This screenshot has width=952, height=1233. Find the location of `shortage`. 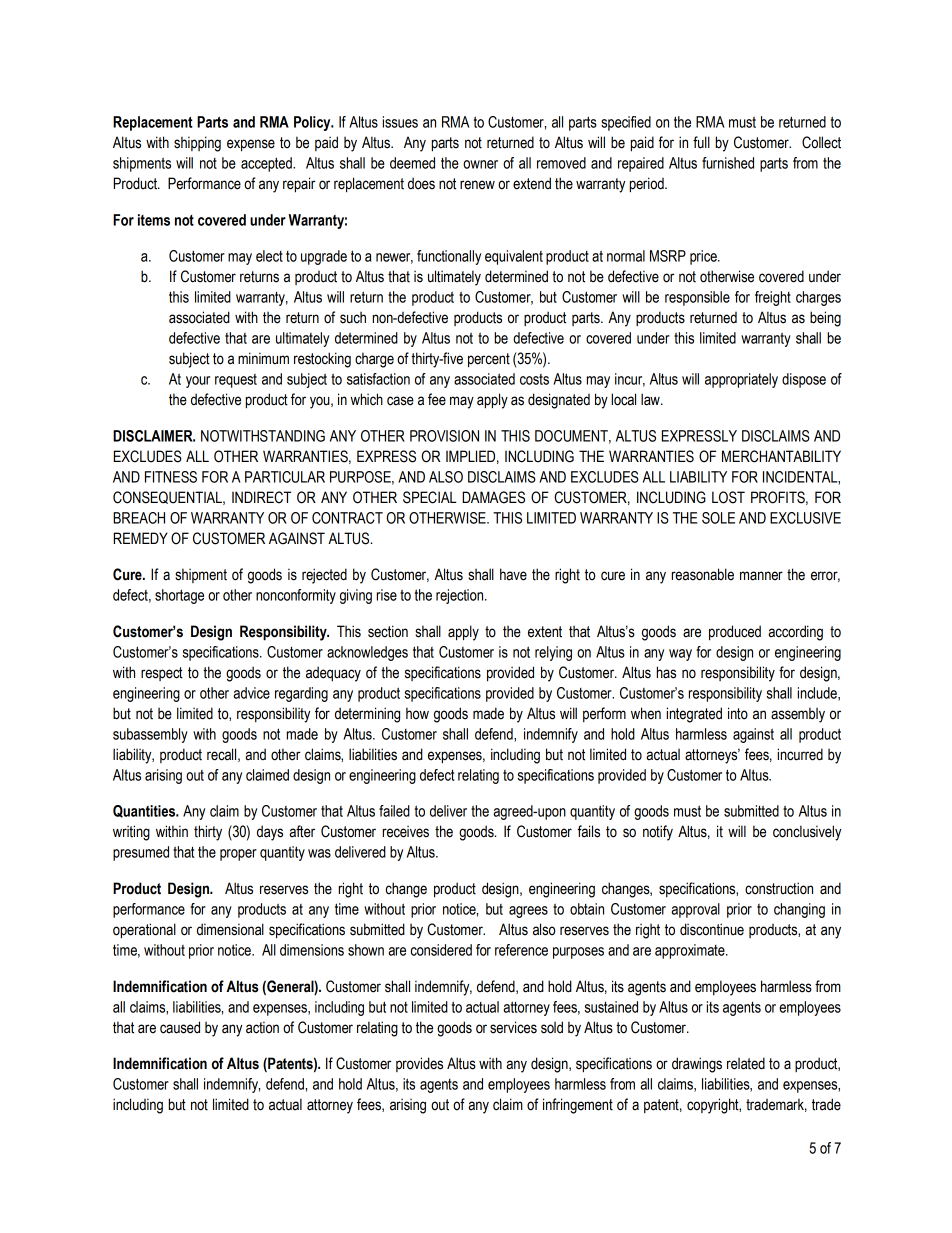

shortage is located at coordinates (179, 596).
